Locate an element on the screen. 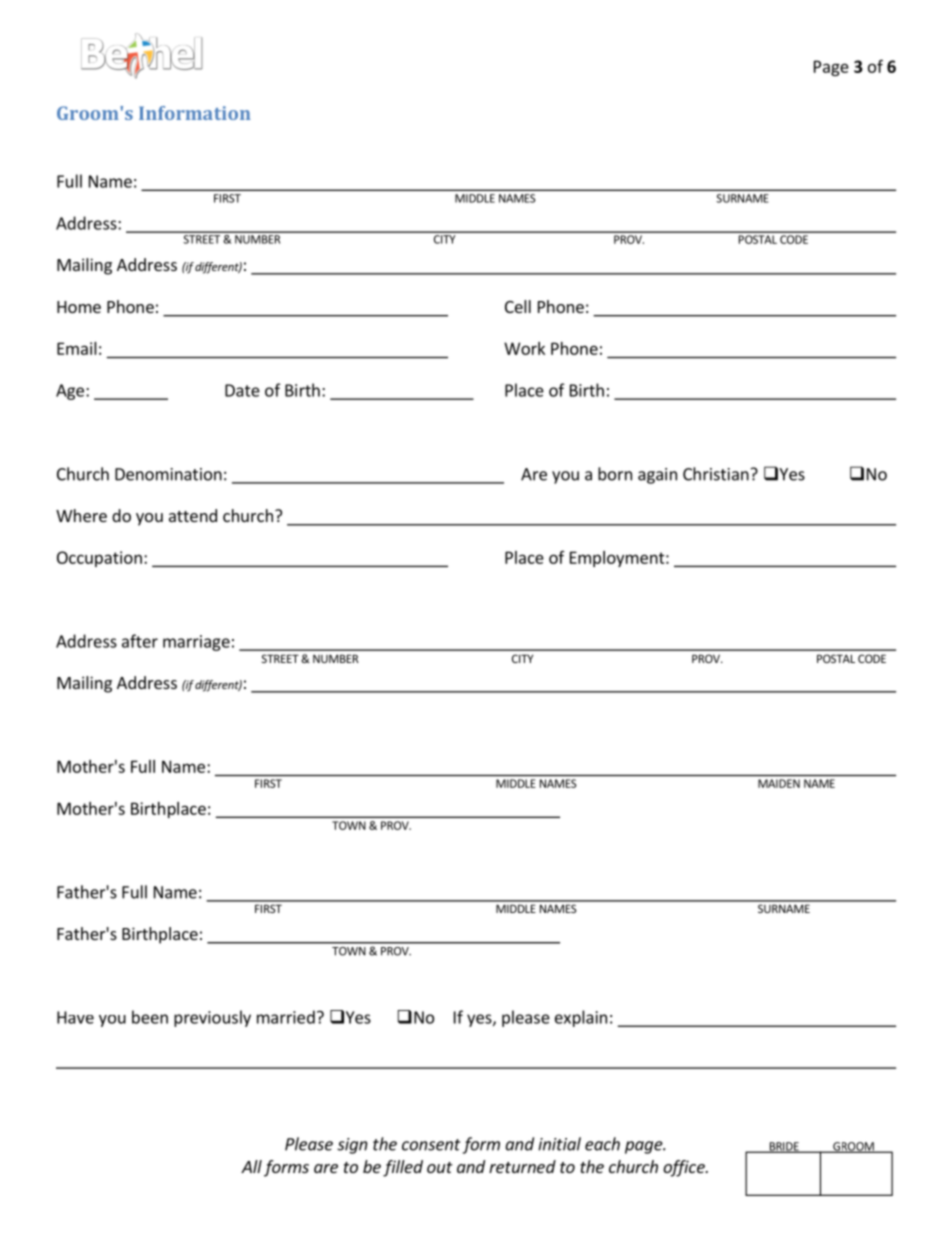 The width and height of the screenshot is (952, 1233). consent is located at coordinates (431, 1145).
